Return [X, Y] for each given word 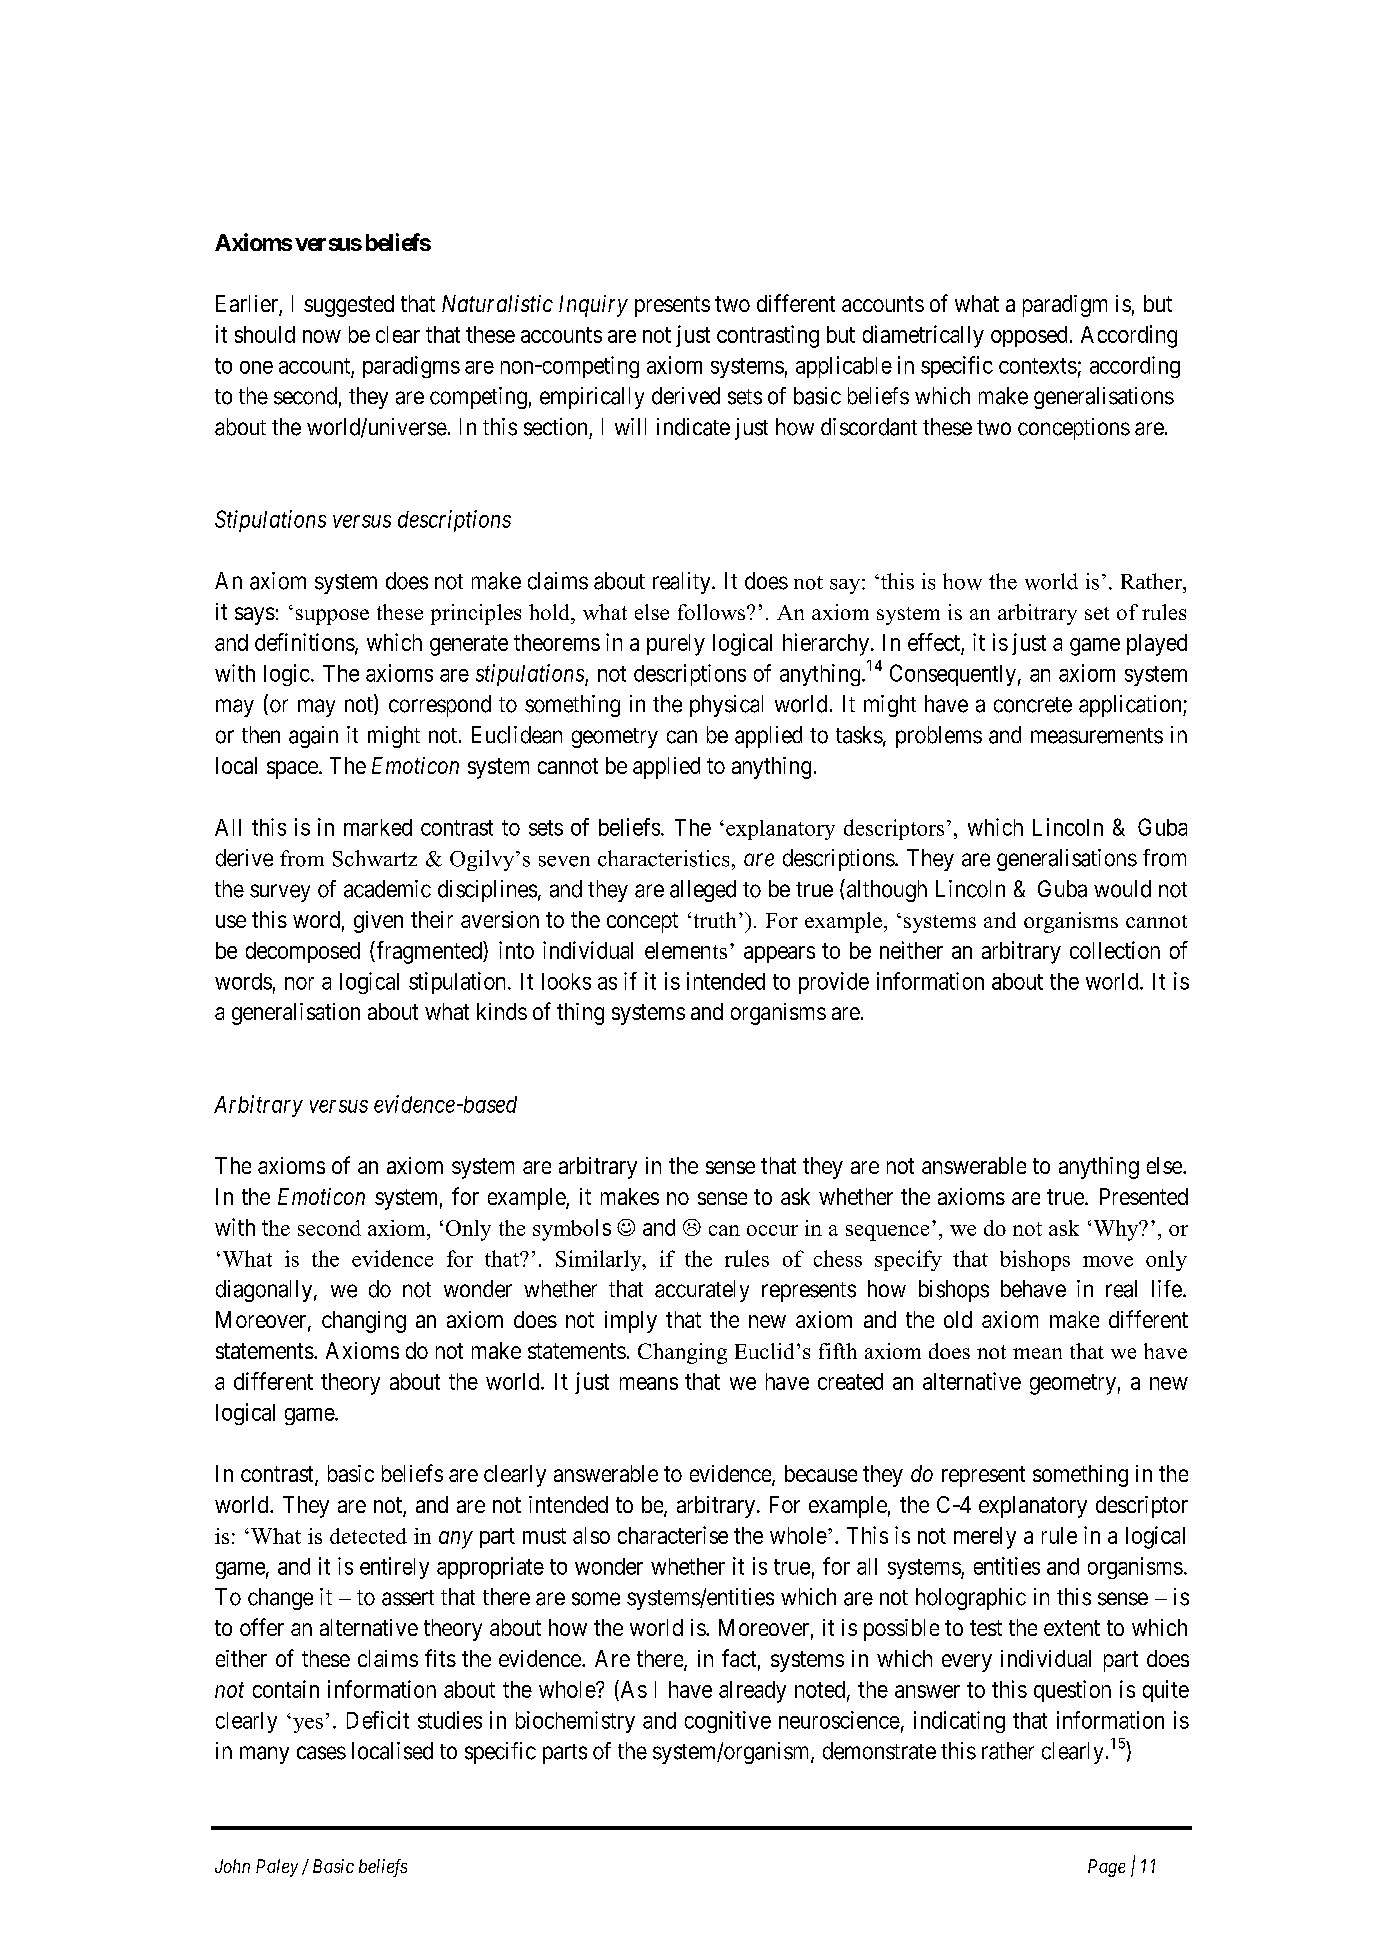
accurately [702, 1291]
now [322, 336]
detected [368, 1536]
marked [378, 827]
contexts [1038, 366]
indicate [693, 427]
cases [321, 1753]
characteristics [663, 858]
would [1122, 889]
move [1108, 1261]
